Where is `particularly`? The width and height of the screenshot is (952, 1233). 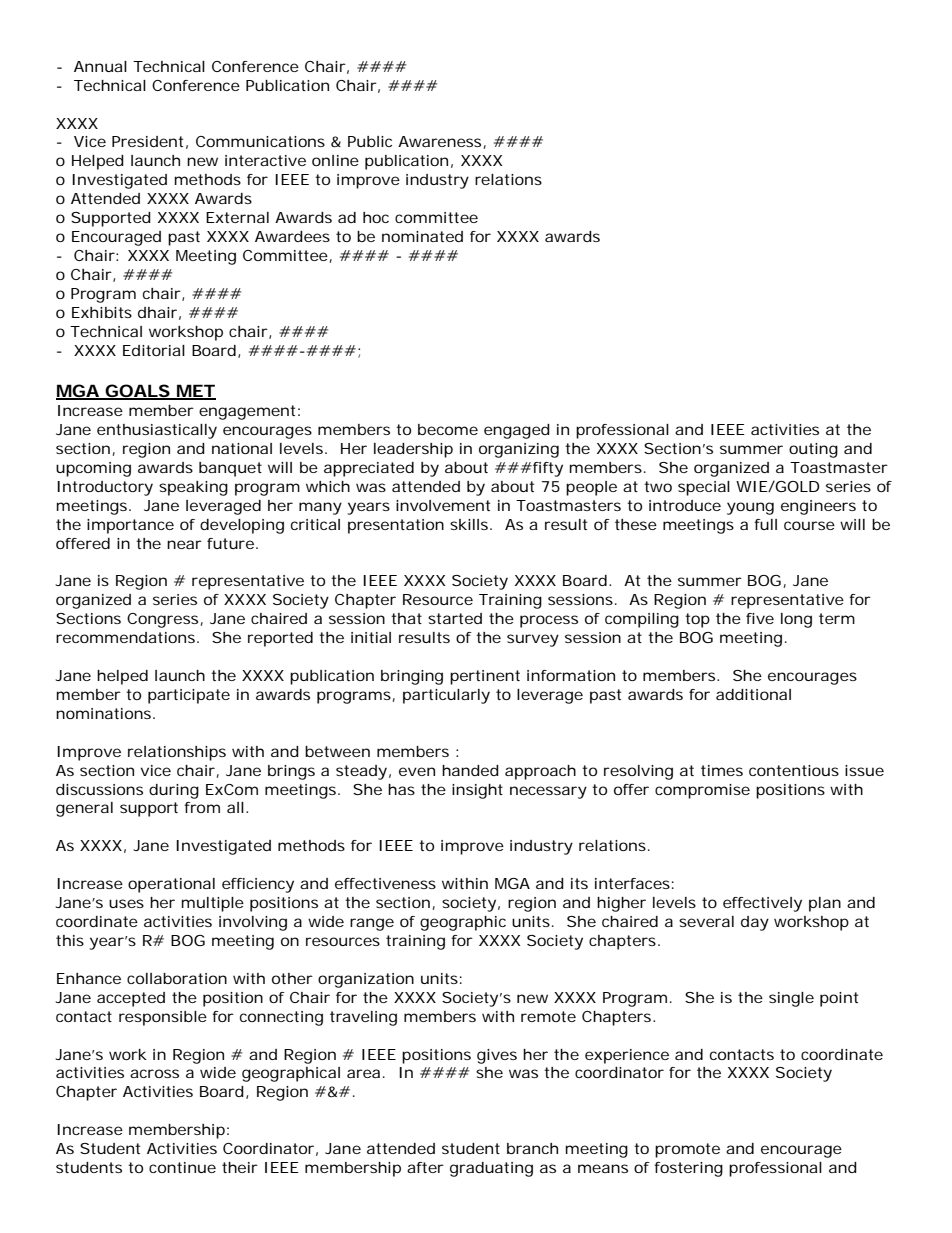 particularly is located at coordinates (446, 696).
